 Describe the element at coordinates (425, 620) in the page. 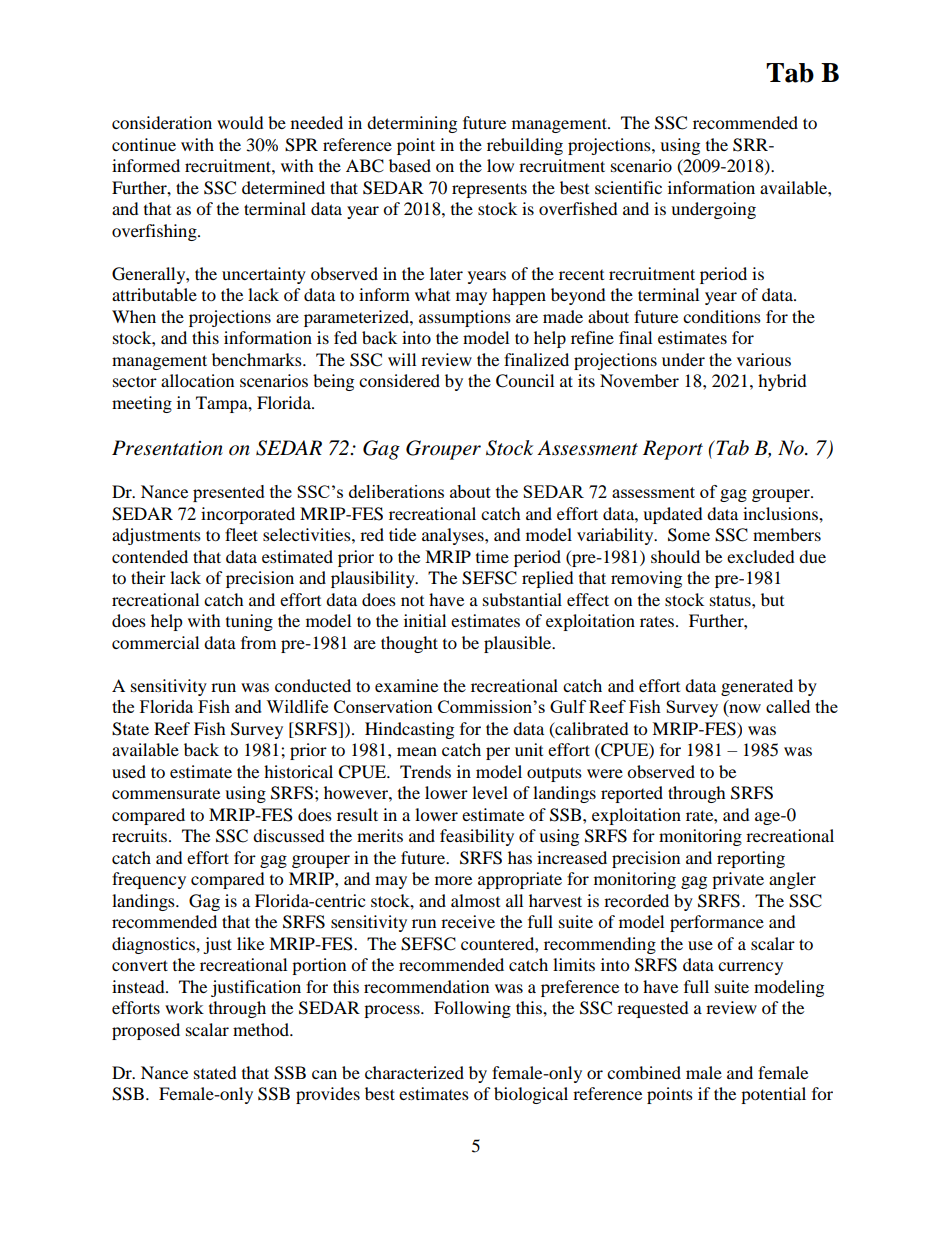

I see `initial` at that location.
